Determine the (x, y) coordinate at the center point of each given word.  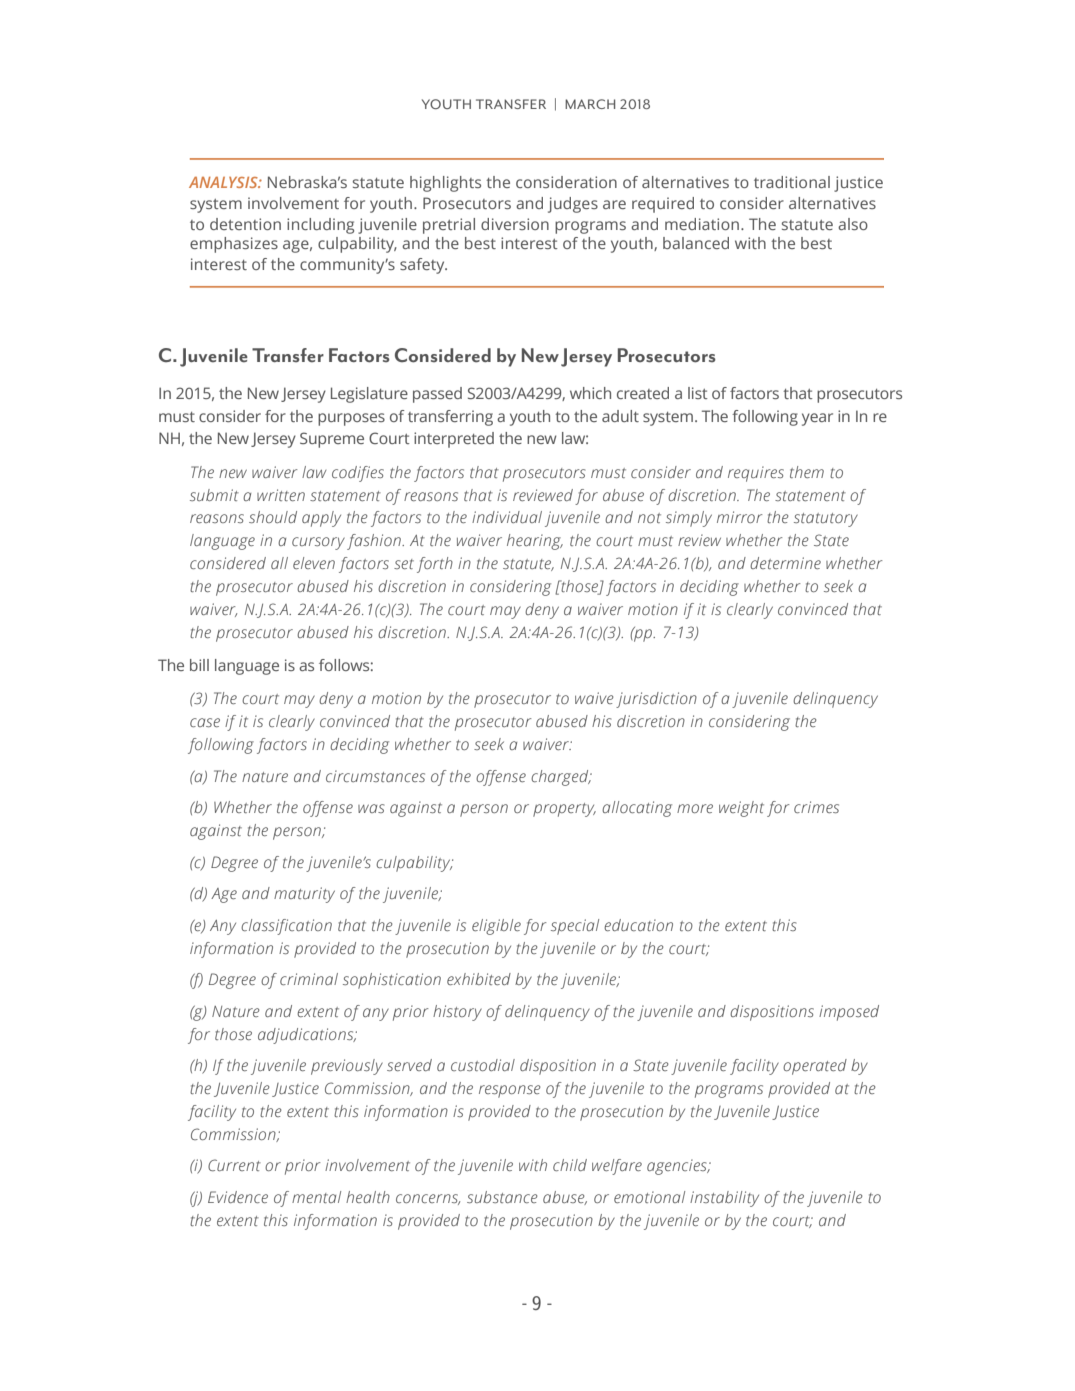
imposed (849, 1013)
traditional (792, 182)
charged (561, 778)
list (698, 393)
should (273, 517)
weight (741, 809)
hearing (535, 542)
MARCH (590, 104)
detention (245, 224)
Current (234, 1165)
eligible (496, 927)
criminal (309, 979)
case (205, 722)
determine (785, 563)
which (590, 393)
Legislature (369, 395)
